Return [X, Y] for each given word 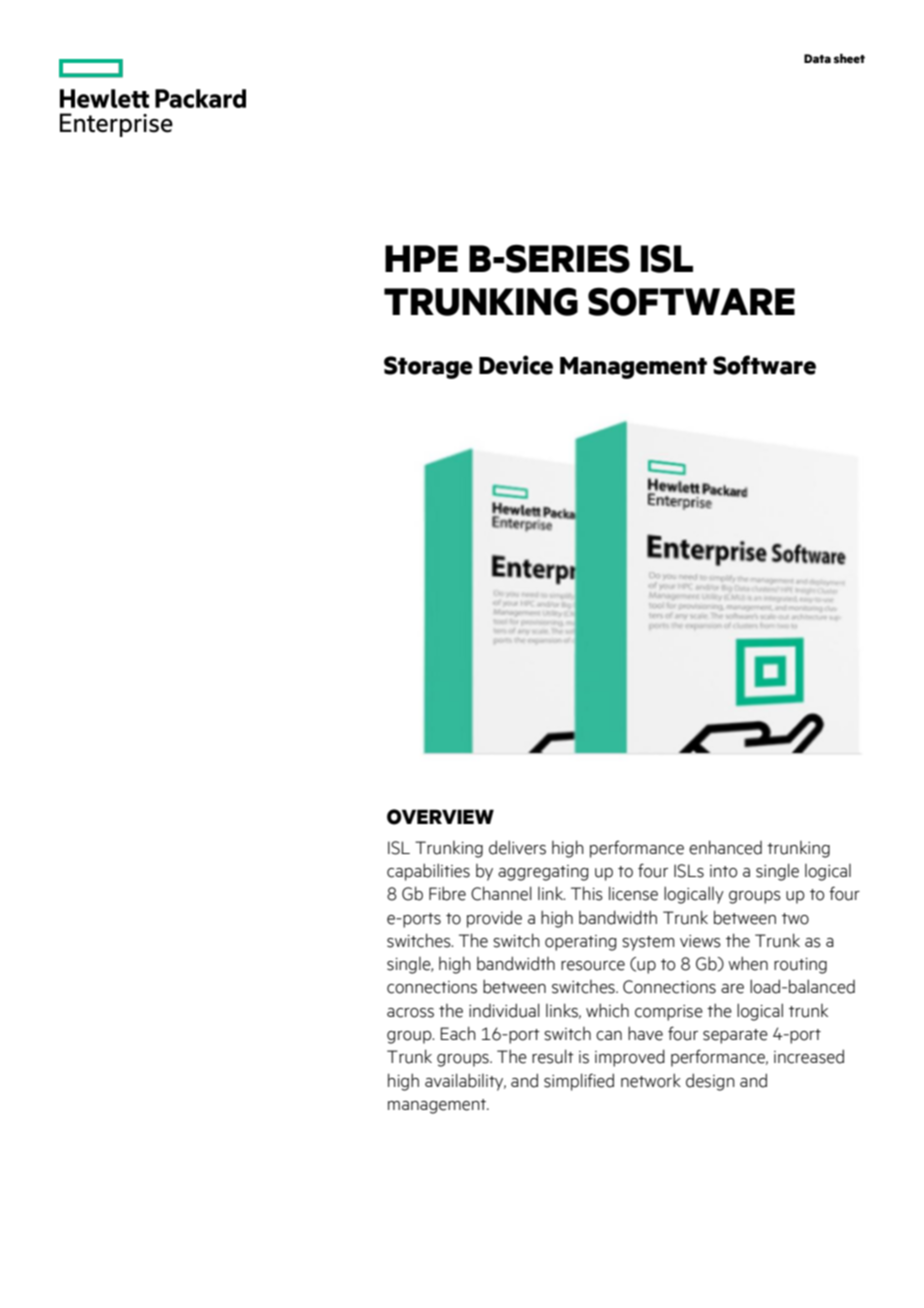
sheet [849, 58]
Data [817, 59]
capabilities [428, 872]
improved [630, 1058]
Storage [428, 367]
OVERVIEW [440, 817]
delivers [517, 847]
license [633, 893]
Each [458, 1033]
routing [800, 966]
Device [516, 365]
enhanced [725, 847]
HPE [421, 258]
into [723, 871]
